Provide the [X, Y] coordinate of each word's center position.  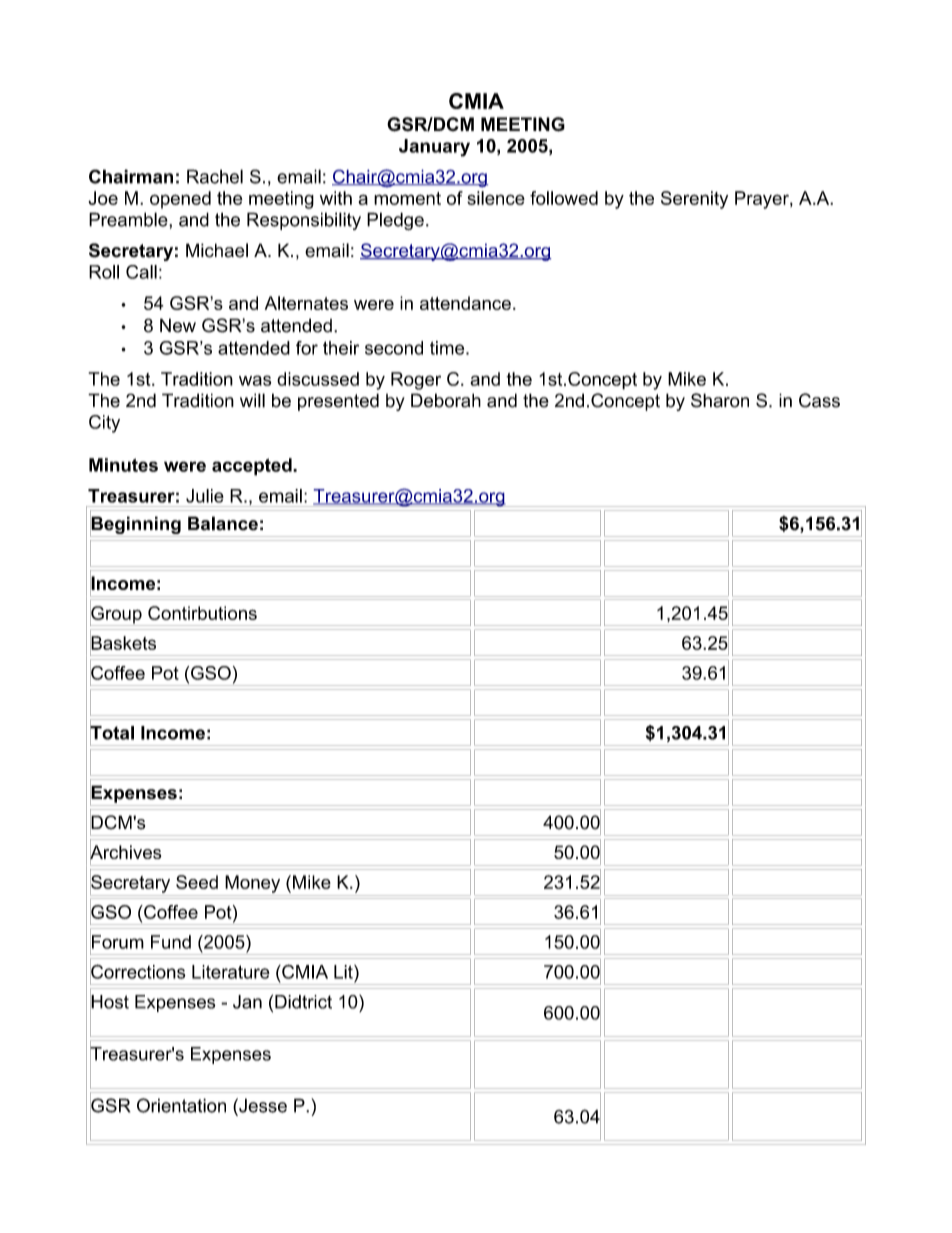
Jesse [262, 1105]
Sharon [720, 400]
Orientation [181, 1105]
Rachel [215, 176]
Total [112, 732]
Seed [197, 882]
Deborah [446, 400]
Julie [205, 496]
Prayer [763, 200]
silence [496, 198]
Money [252, 884]
